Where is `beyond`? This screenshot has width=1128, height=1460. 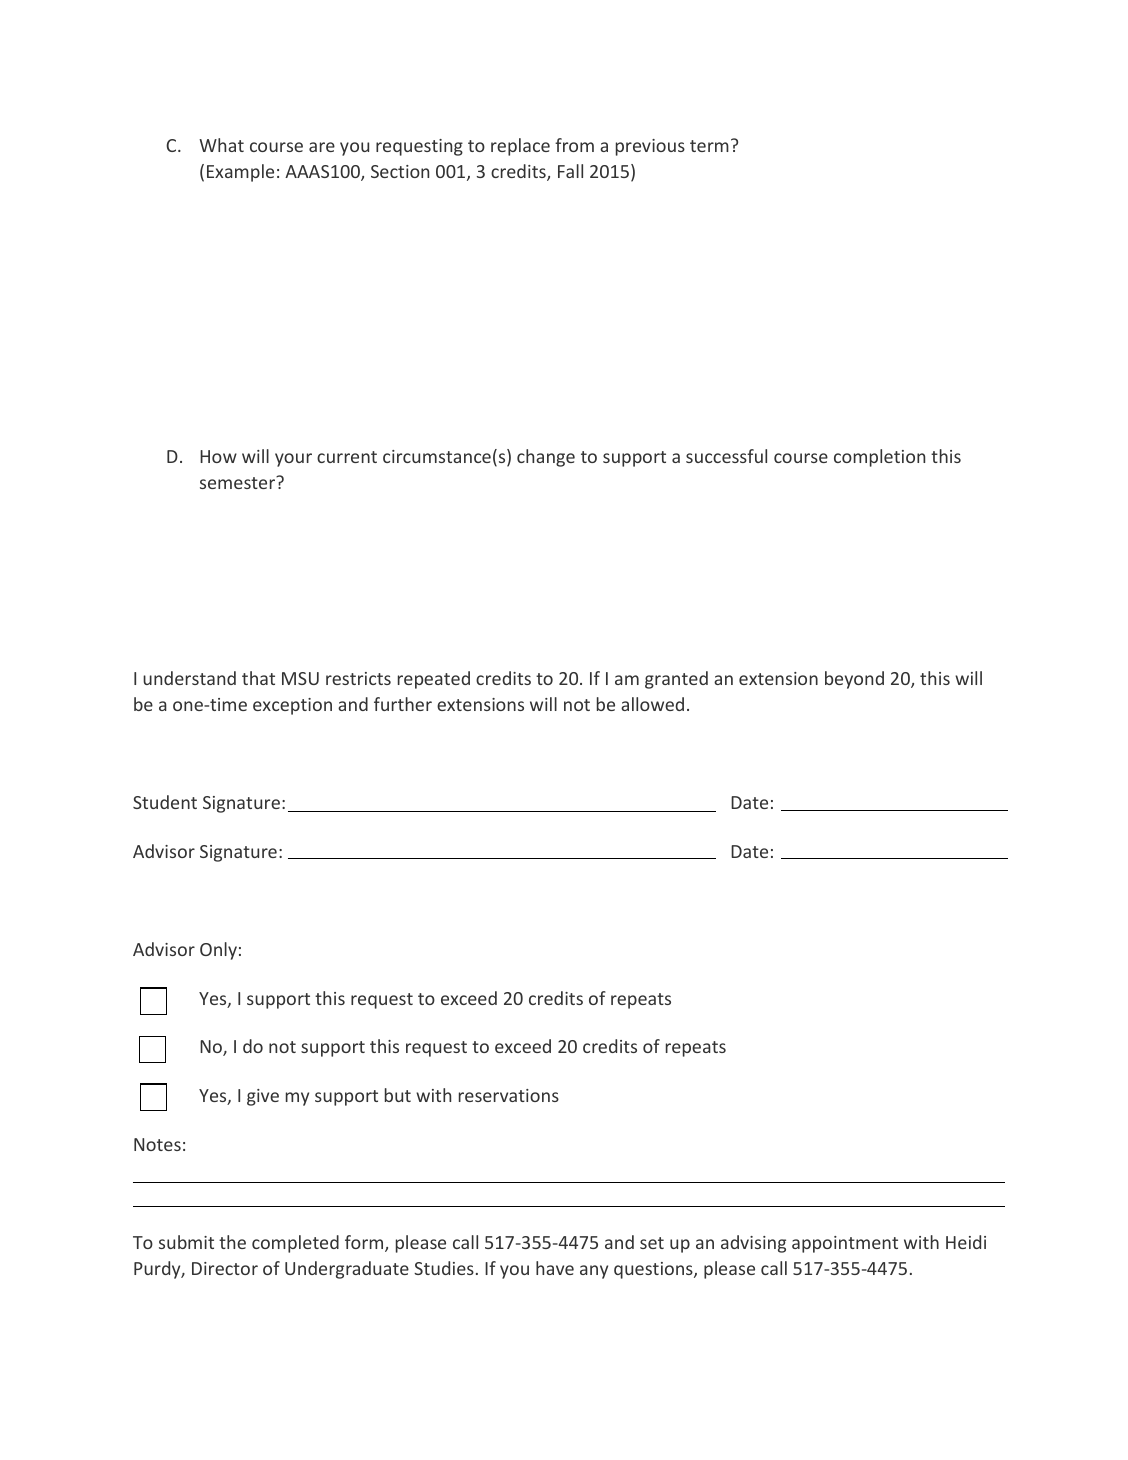
beyond is located at coordinates (854, 680).
